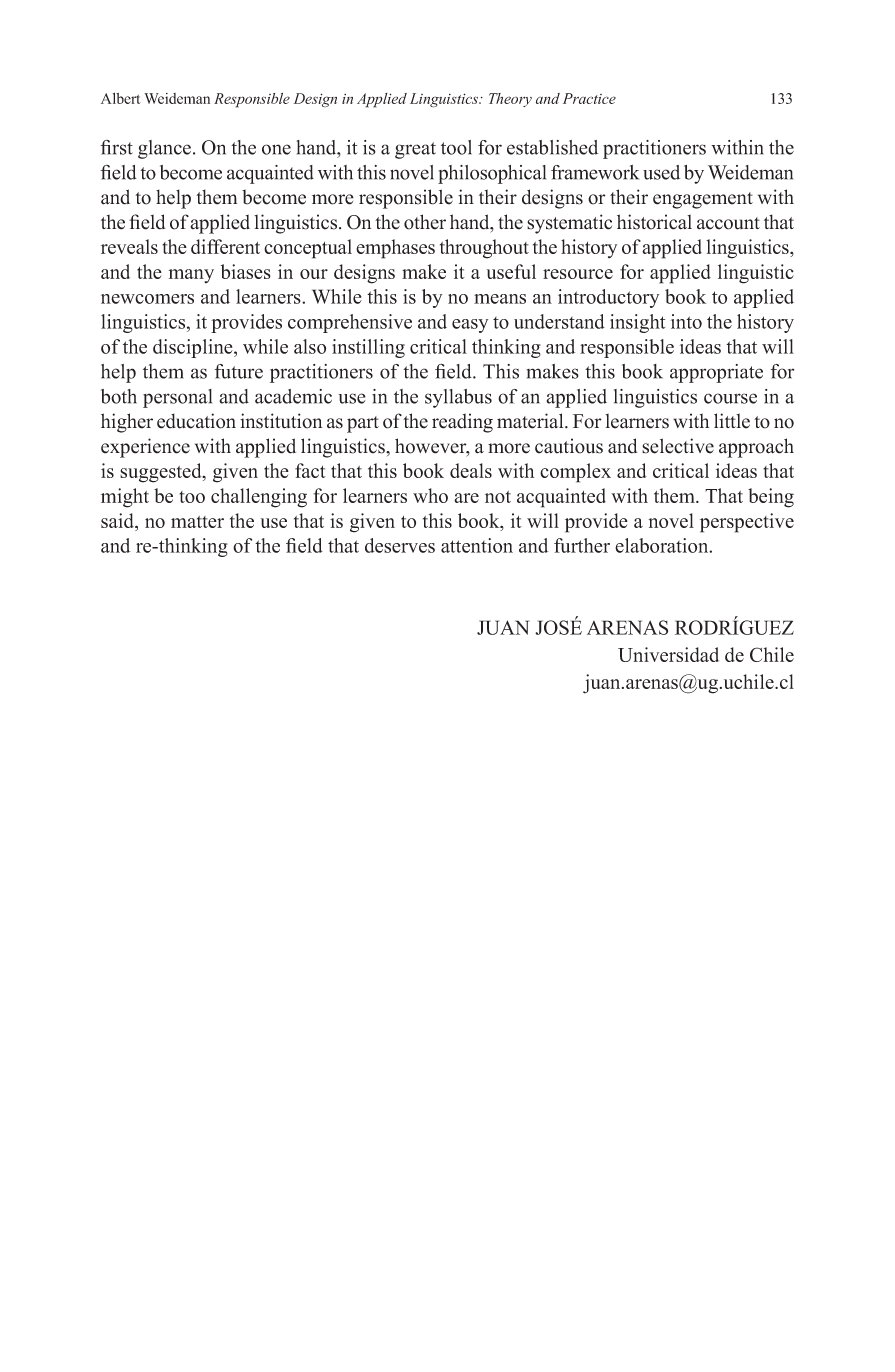 Image resolution: width=895 pixels, height=1372 pixels. Describe the element at coordinates (430, 495) in the document. I see `who` at that location.
